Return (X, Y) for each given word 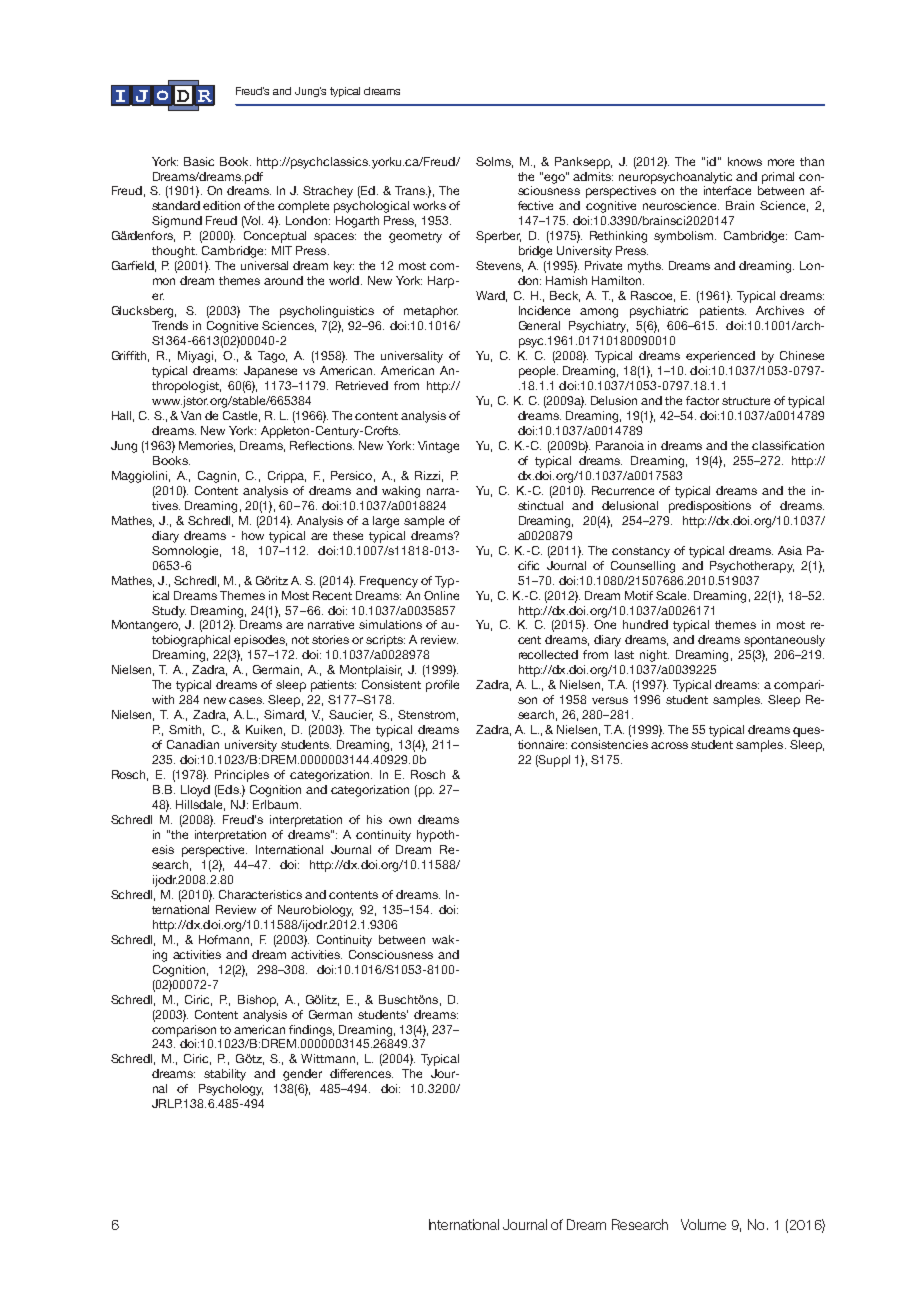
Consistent (391, 684)
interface (727, 190)
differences (361, 1073)
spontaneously (784, 641)
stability (225, 1075)
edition (221, 205)
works (429, 205)
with (163, 699)
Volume (703, 1224)
